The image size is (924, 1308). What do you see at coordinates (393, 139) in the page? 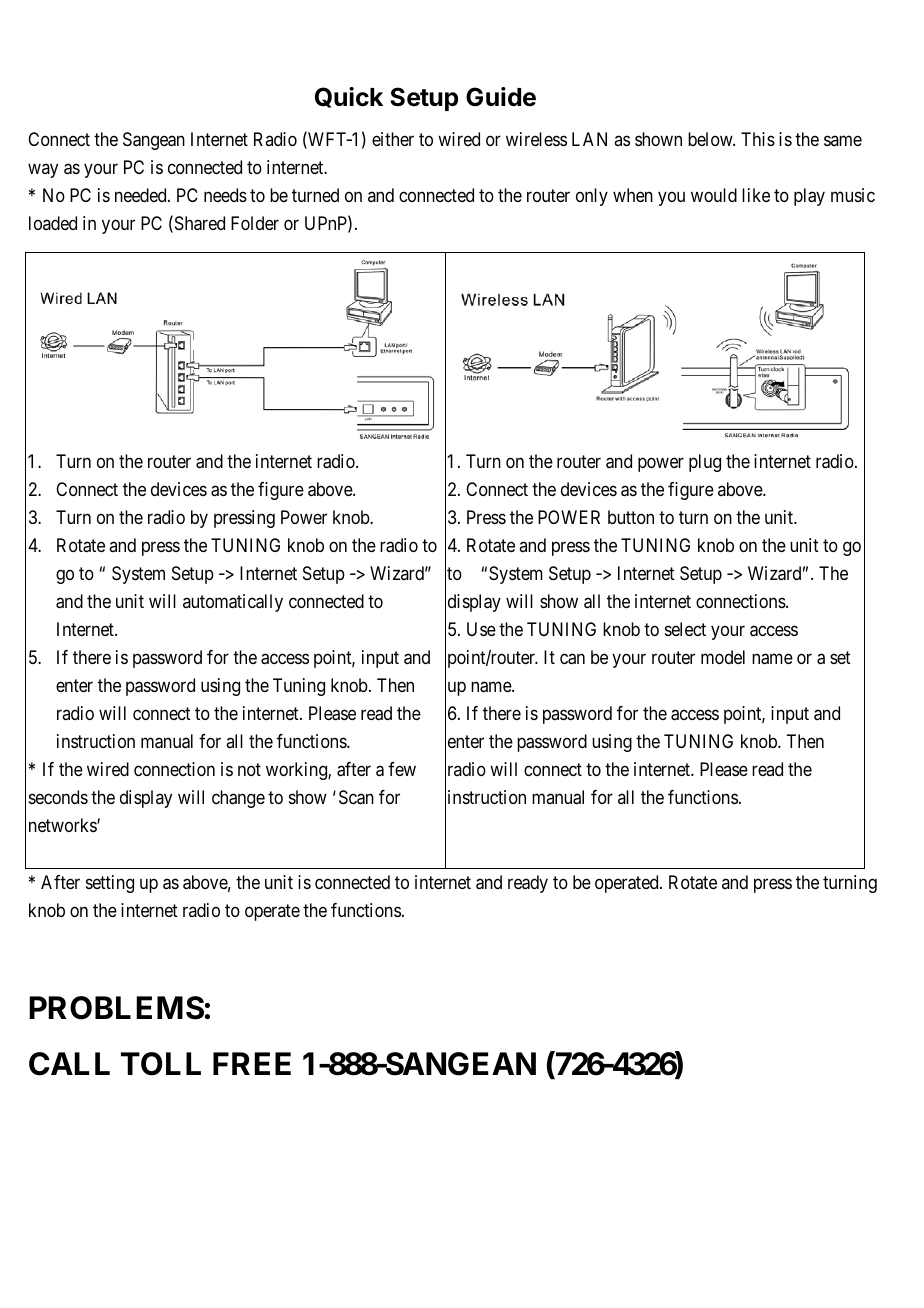
I see `either` at bounding box center [393, 139].
